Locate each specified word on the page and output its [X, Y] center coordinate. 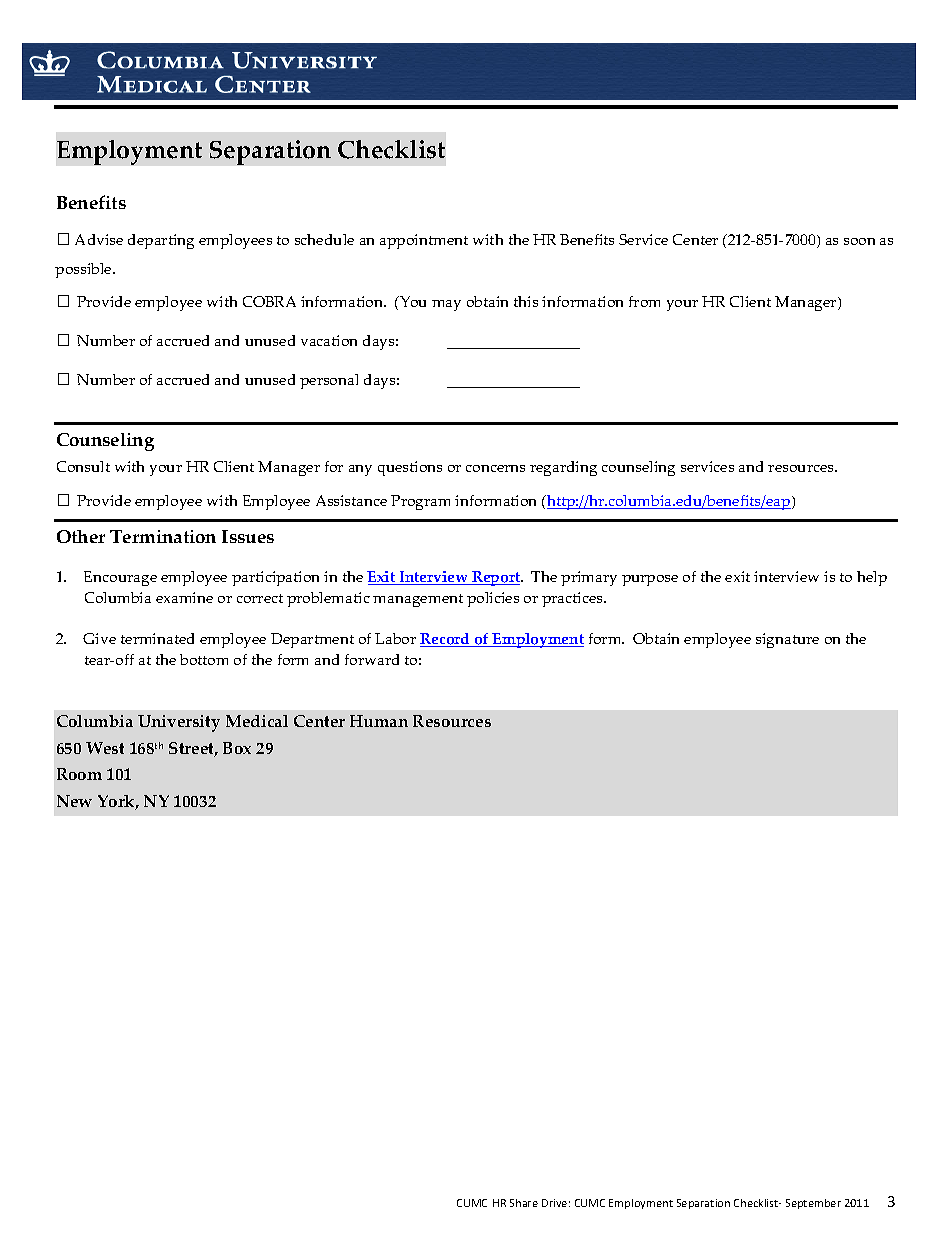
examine [184, 597]
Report [496, 578]
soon [859, 241]
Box [237, 748]
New [74, 801]
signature [787, 640]
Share [524, 1203]
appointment [424, 241]
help [872, 578]
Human [379, 721]
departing [161, 241]
